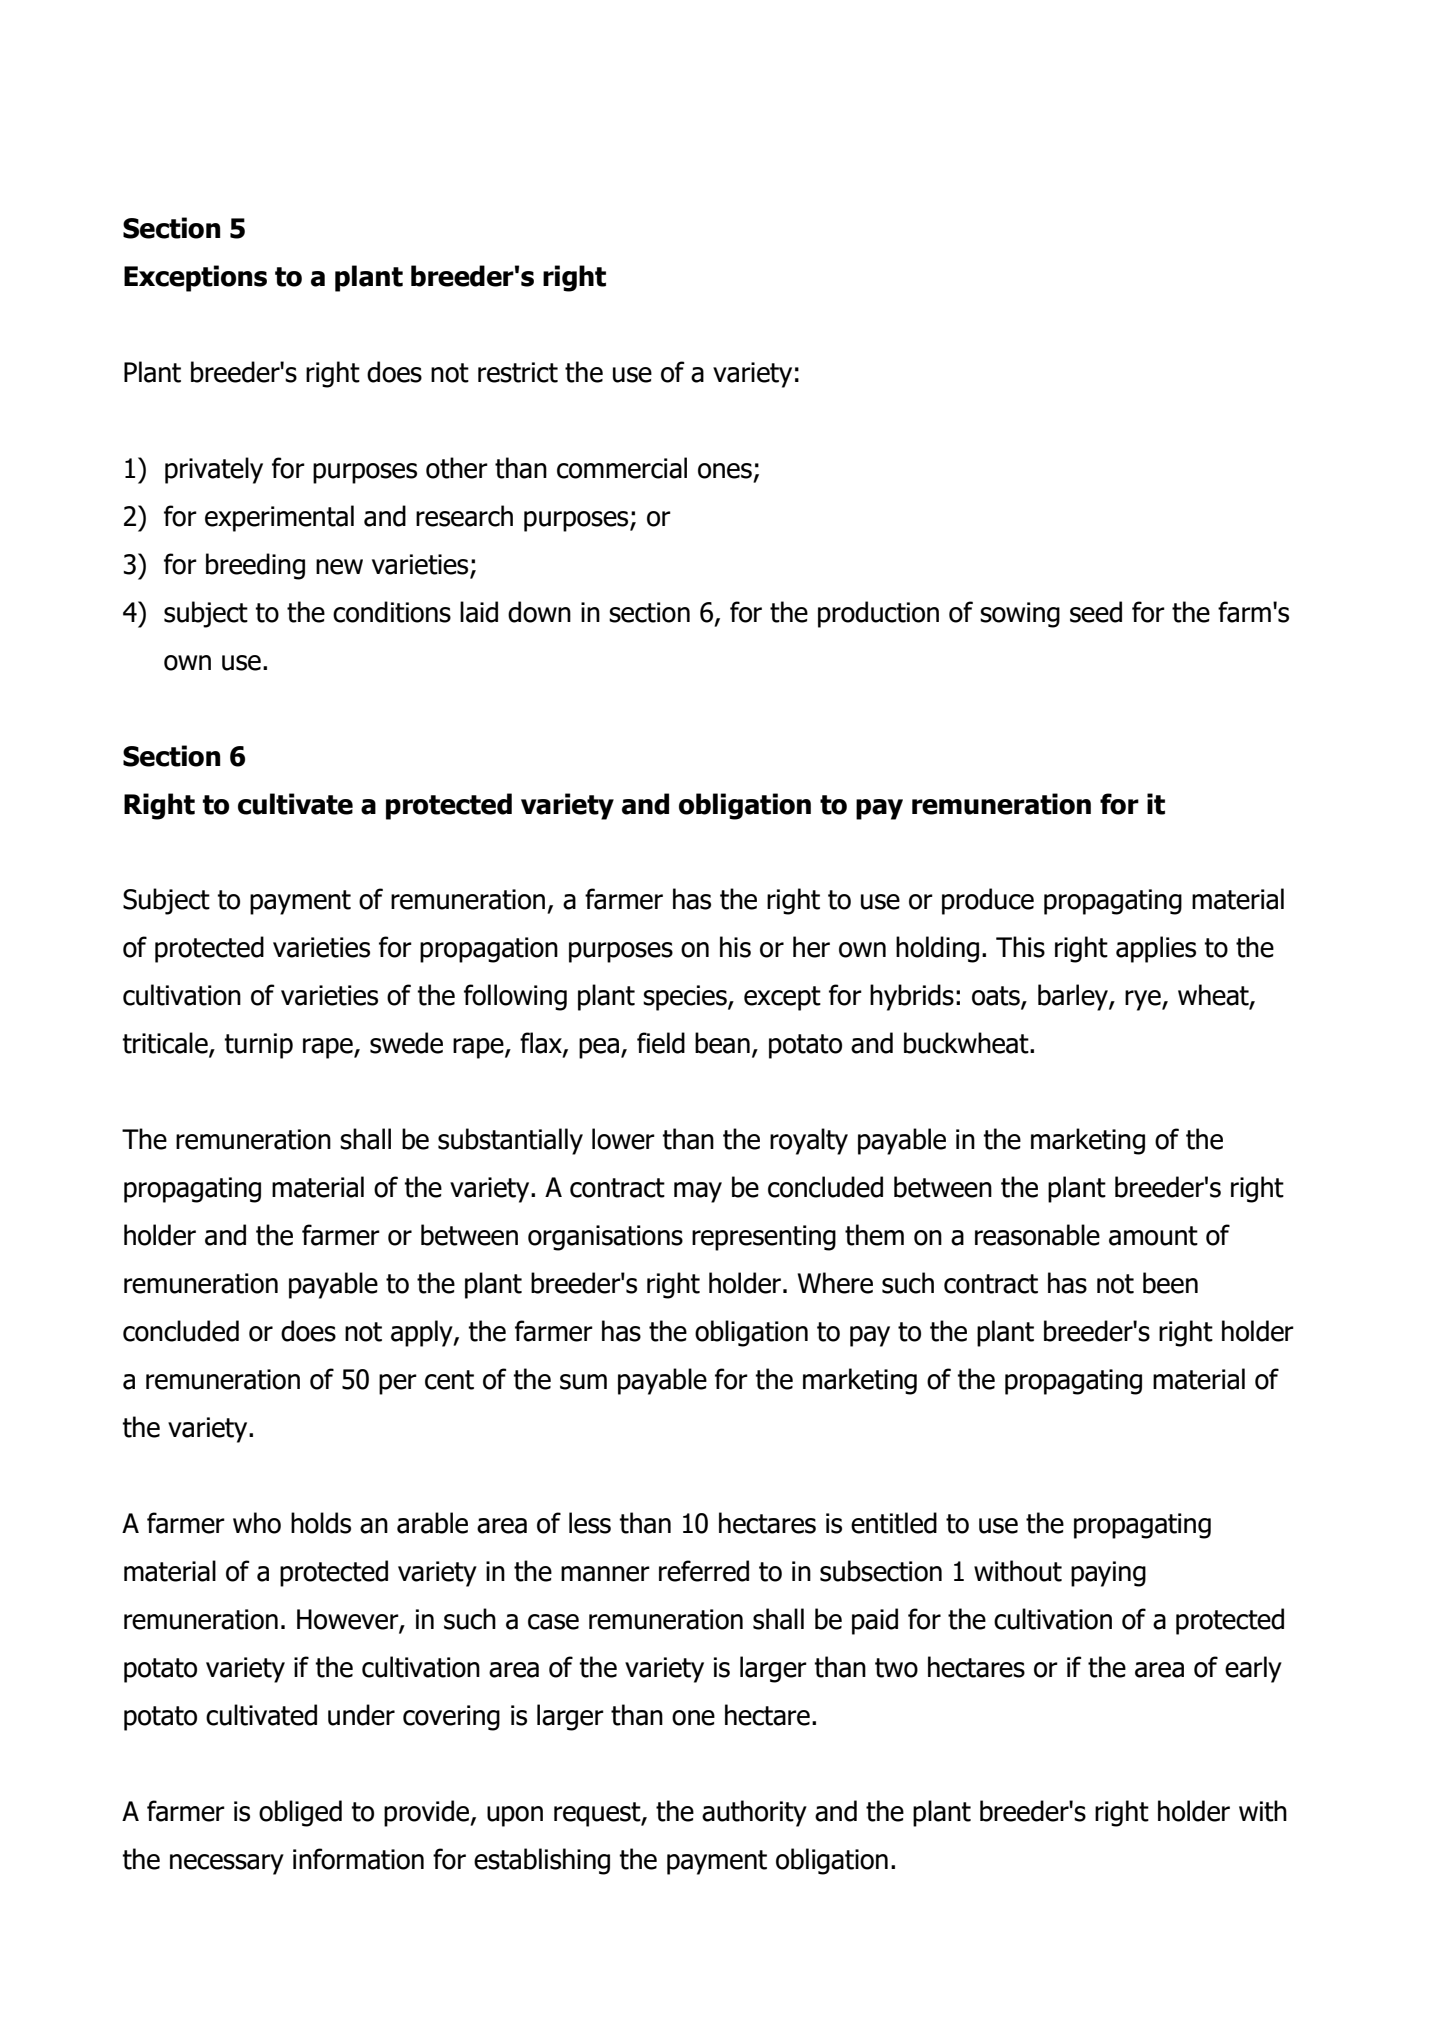 Image resolution: width=1432 pixels, height=2027 pixels. What do you see at coordinates (457, 468) in the image?
I see `other` at bounding box center [457, 468].
